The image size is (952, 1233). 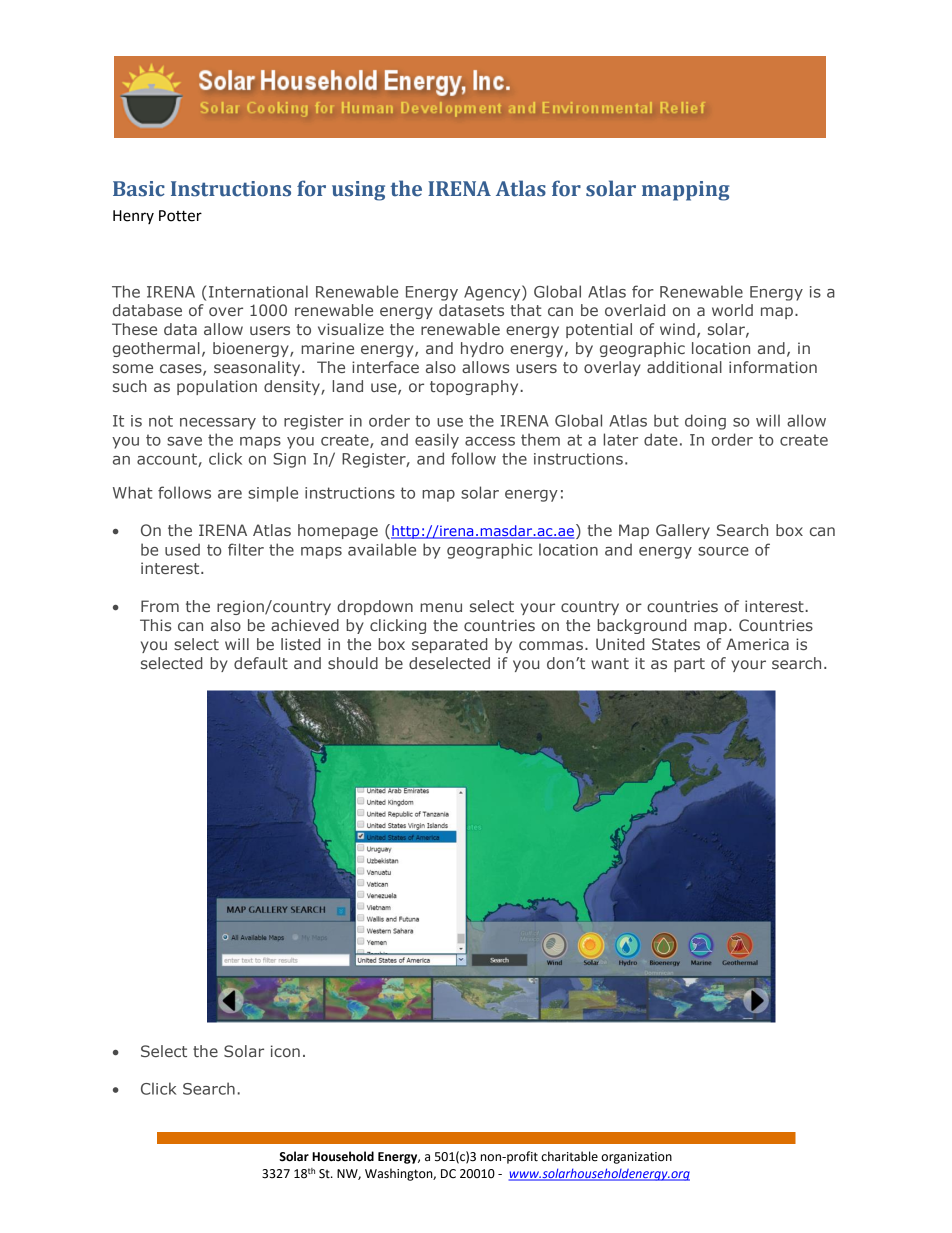 What do you see at coordinates (689, 665) in the screenshot?
I see `part` at bounding box center [689, 665].
